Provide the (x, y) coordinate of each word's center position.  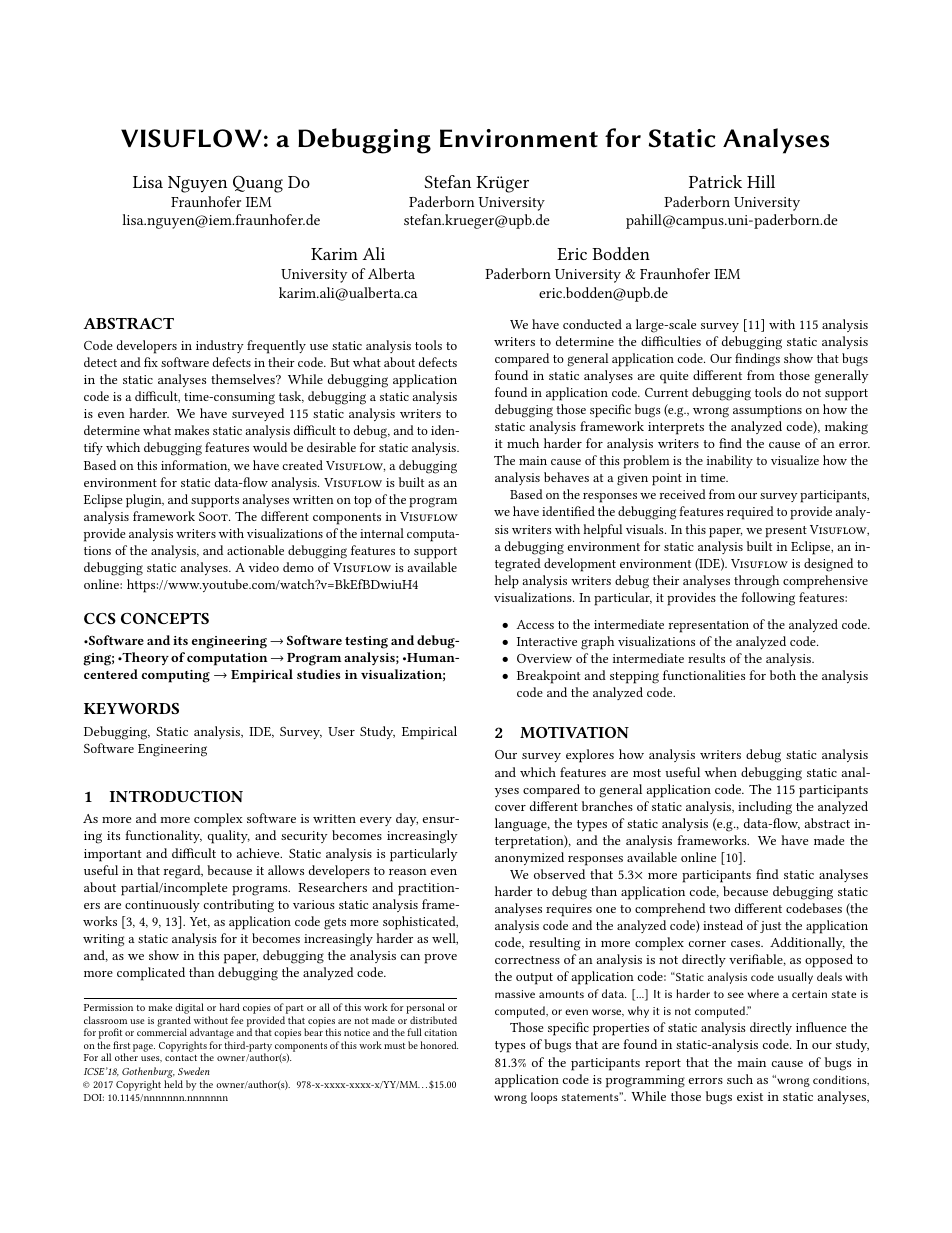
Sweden (194, 1071)
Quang (258, 184)
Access (535, 624)
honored (439, 1045)
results (706, 658)
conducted (592, 324)
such (740, 1079)
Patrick (715, 181)
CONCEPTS (165, 618)
